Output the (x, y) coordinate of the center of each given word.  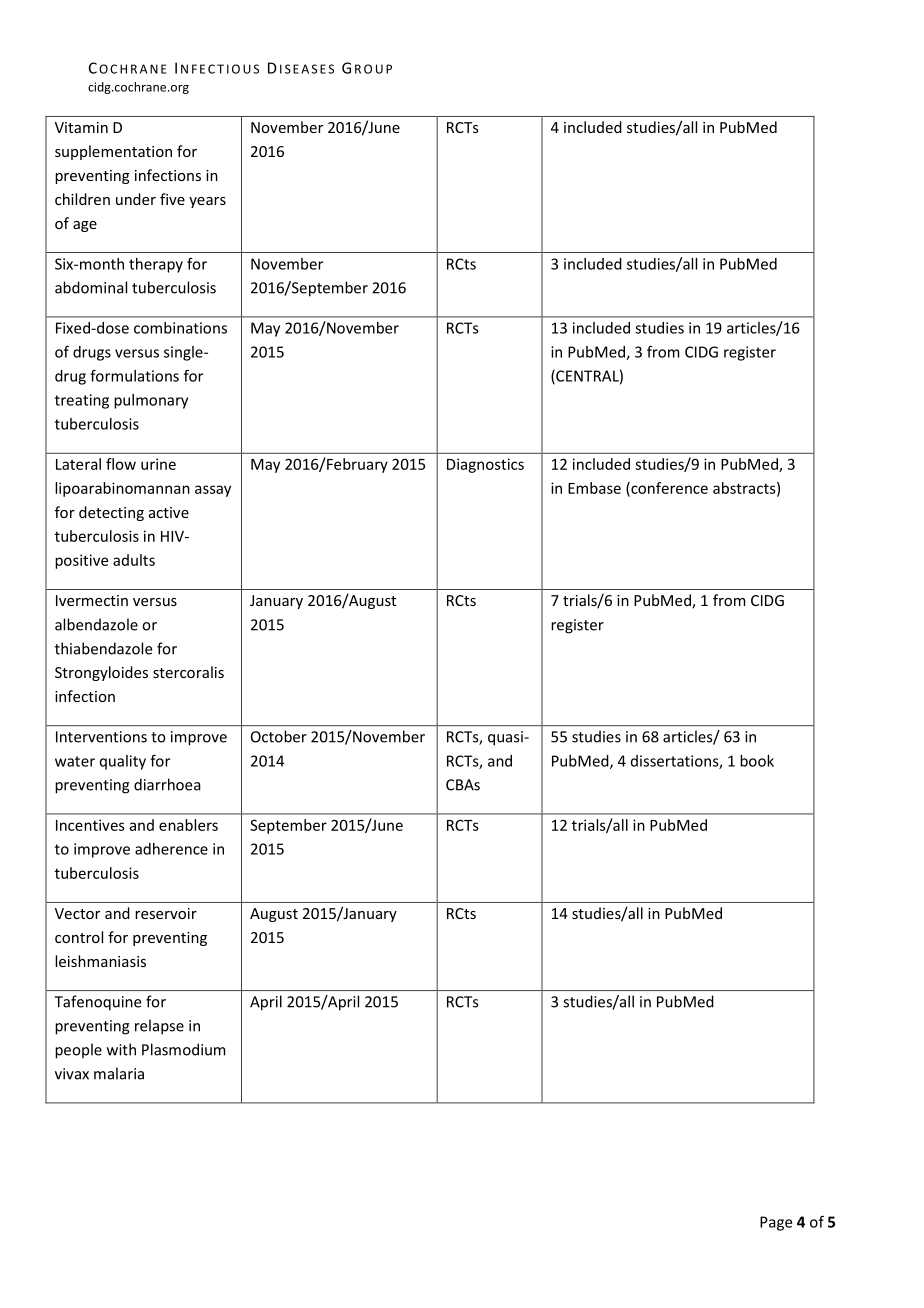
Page (776, 1223)
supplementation (113, 152)
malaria (119, 1073)
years (207, 202)
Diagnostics (485, 465)
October (279, 736)
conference (668, 489)
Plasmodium (184, 1049)
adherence (171, 849)
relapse (159, 1027)
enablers (188, 825)
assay (213, 491)
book (757, 761)
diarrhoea (167, 784)
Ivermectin (92, 600)
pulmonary (151, 401)
